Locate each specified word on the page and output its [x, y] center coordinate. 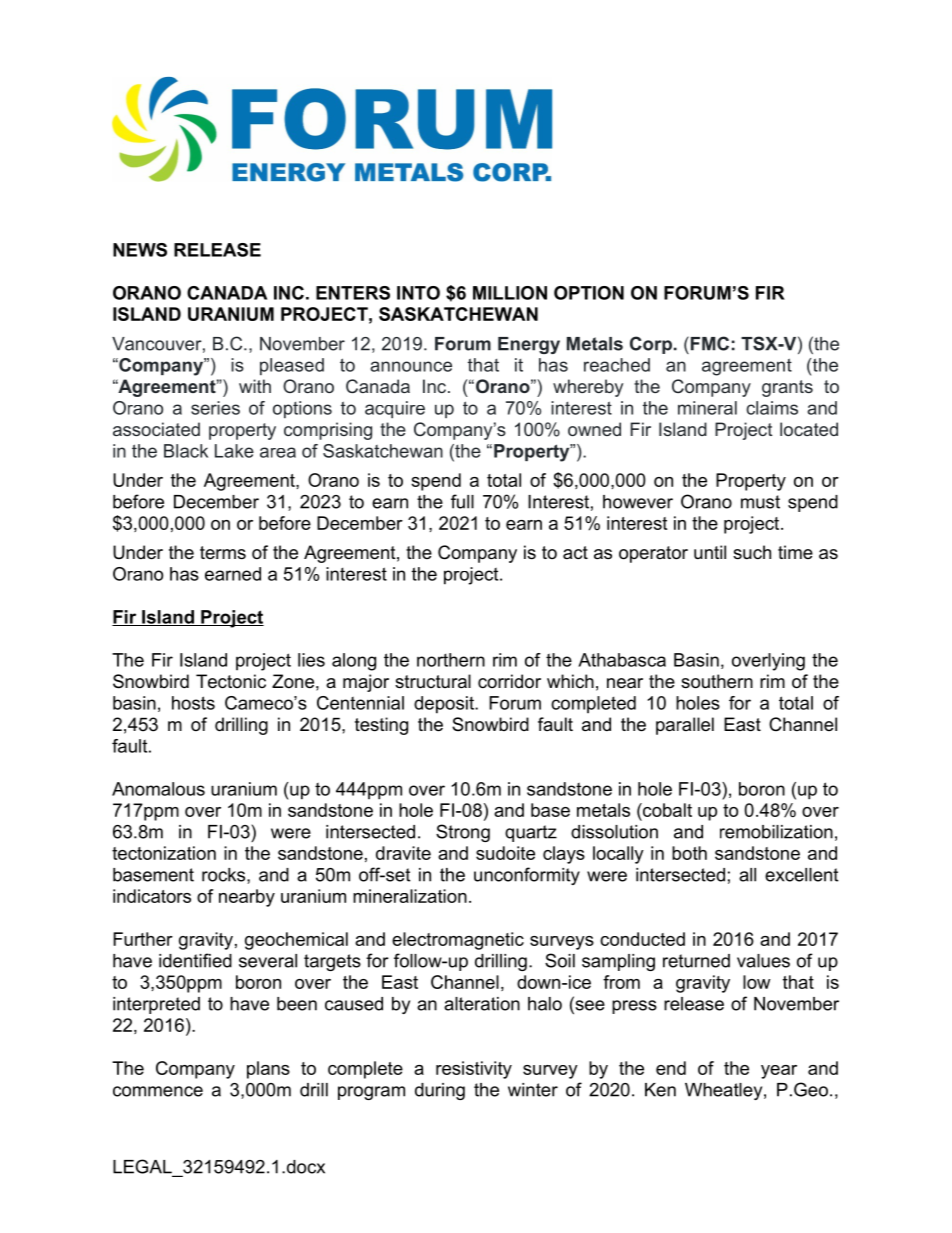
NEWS [140, 250]
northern [451, 660]
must [760, 502]
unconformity [527, 876]
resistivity [474, 1070]
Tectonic [231, 681]
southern [717, 681]
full [462, 501]
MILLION [510, 293]
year [779, 1072]
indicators [152, 896]
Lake [234, 451]
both [689, 853]
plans [268, 1070]
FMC [708, 343]
